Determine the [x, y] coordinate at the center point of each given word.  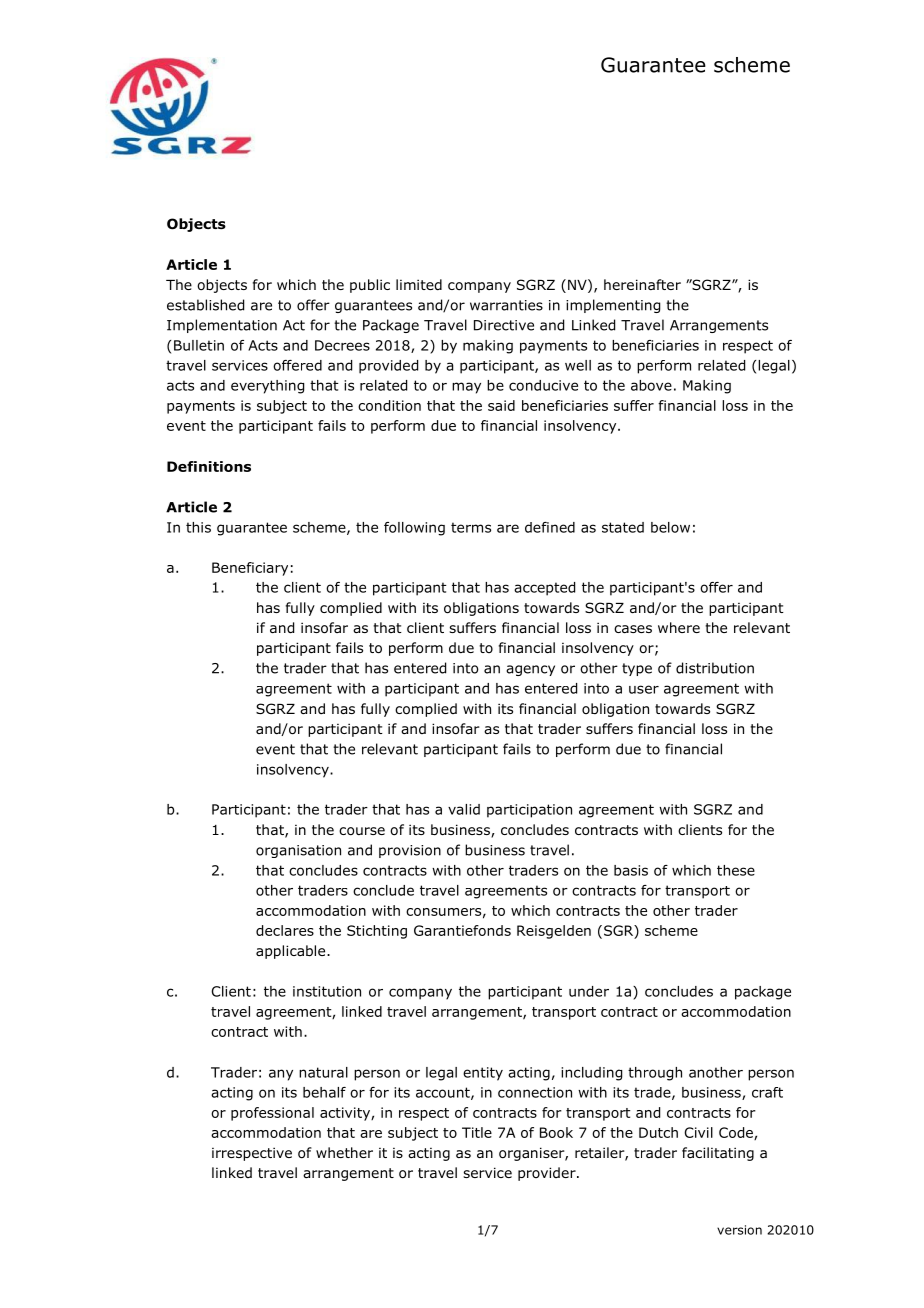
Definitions [209, 466]
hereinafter [642, 284]
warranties [506, 305]
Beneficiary [250, 569]
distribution [715, 668]
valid [464, 809]
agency [530, 670]
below [670, 527]
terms [471, 527]
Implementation [222, 326]
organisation [298, 851]
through [655, 1074]
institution [327, 991]
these [736, 870]
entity [483, 1074]
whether [344, 1152]
